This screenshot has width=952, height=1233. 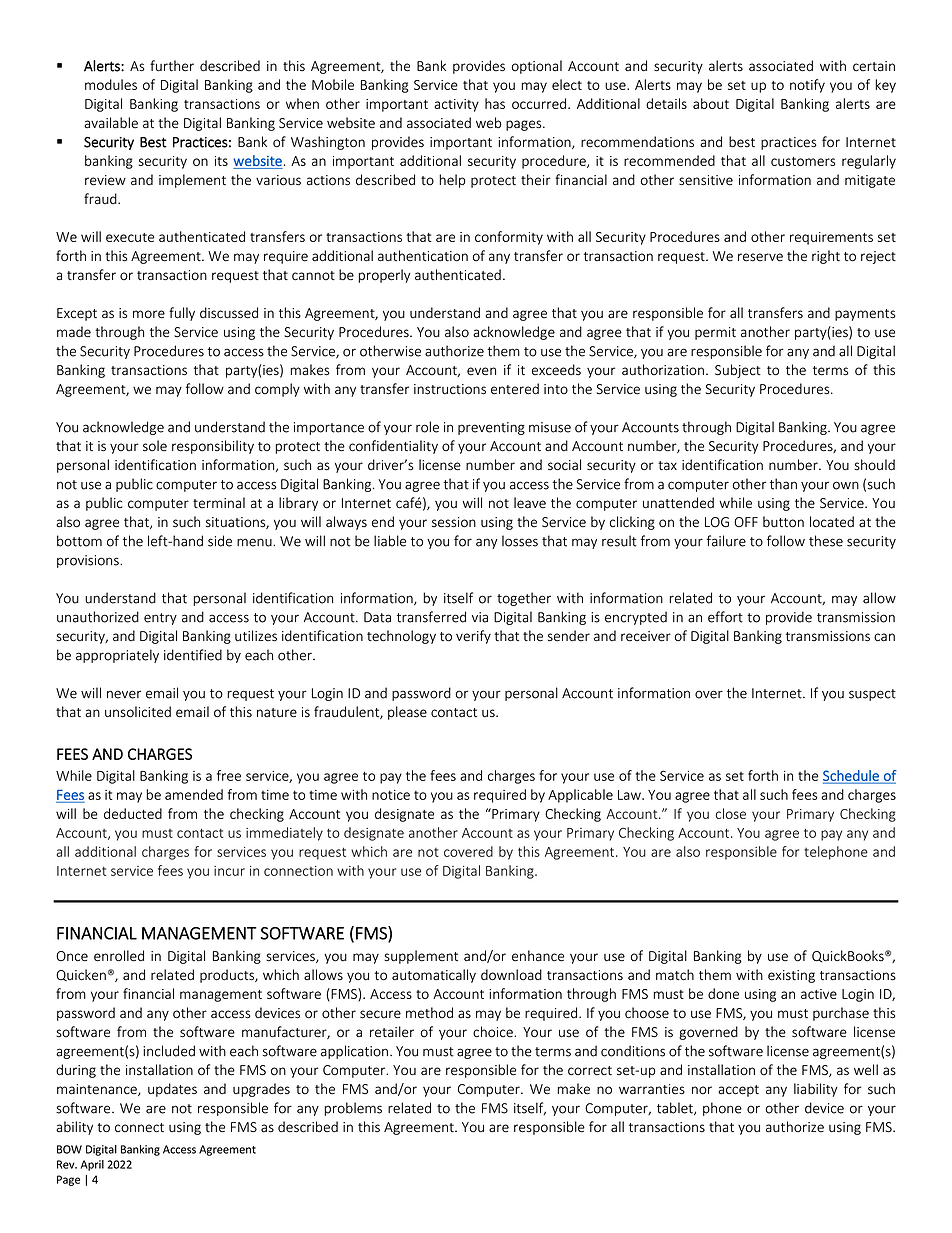 What do you see at coordinates (738, 1091) in the screenshot?
I see `accept` at bounding box center [738, 1091].
